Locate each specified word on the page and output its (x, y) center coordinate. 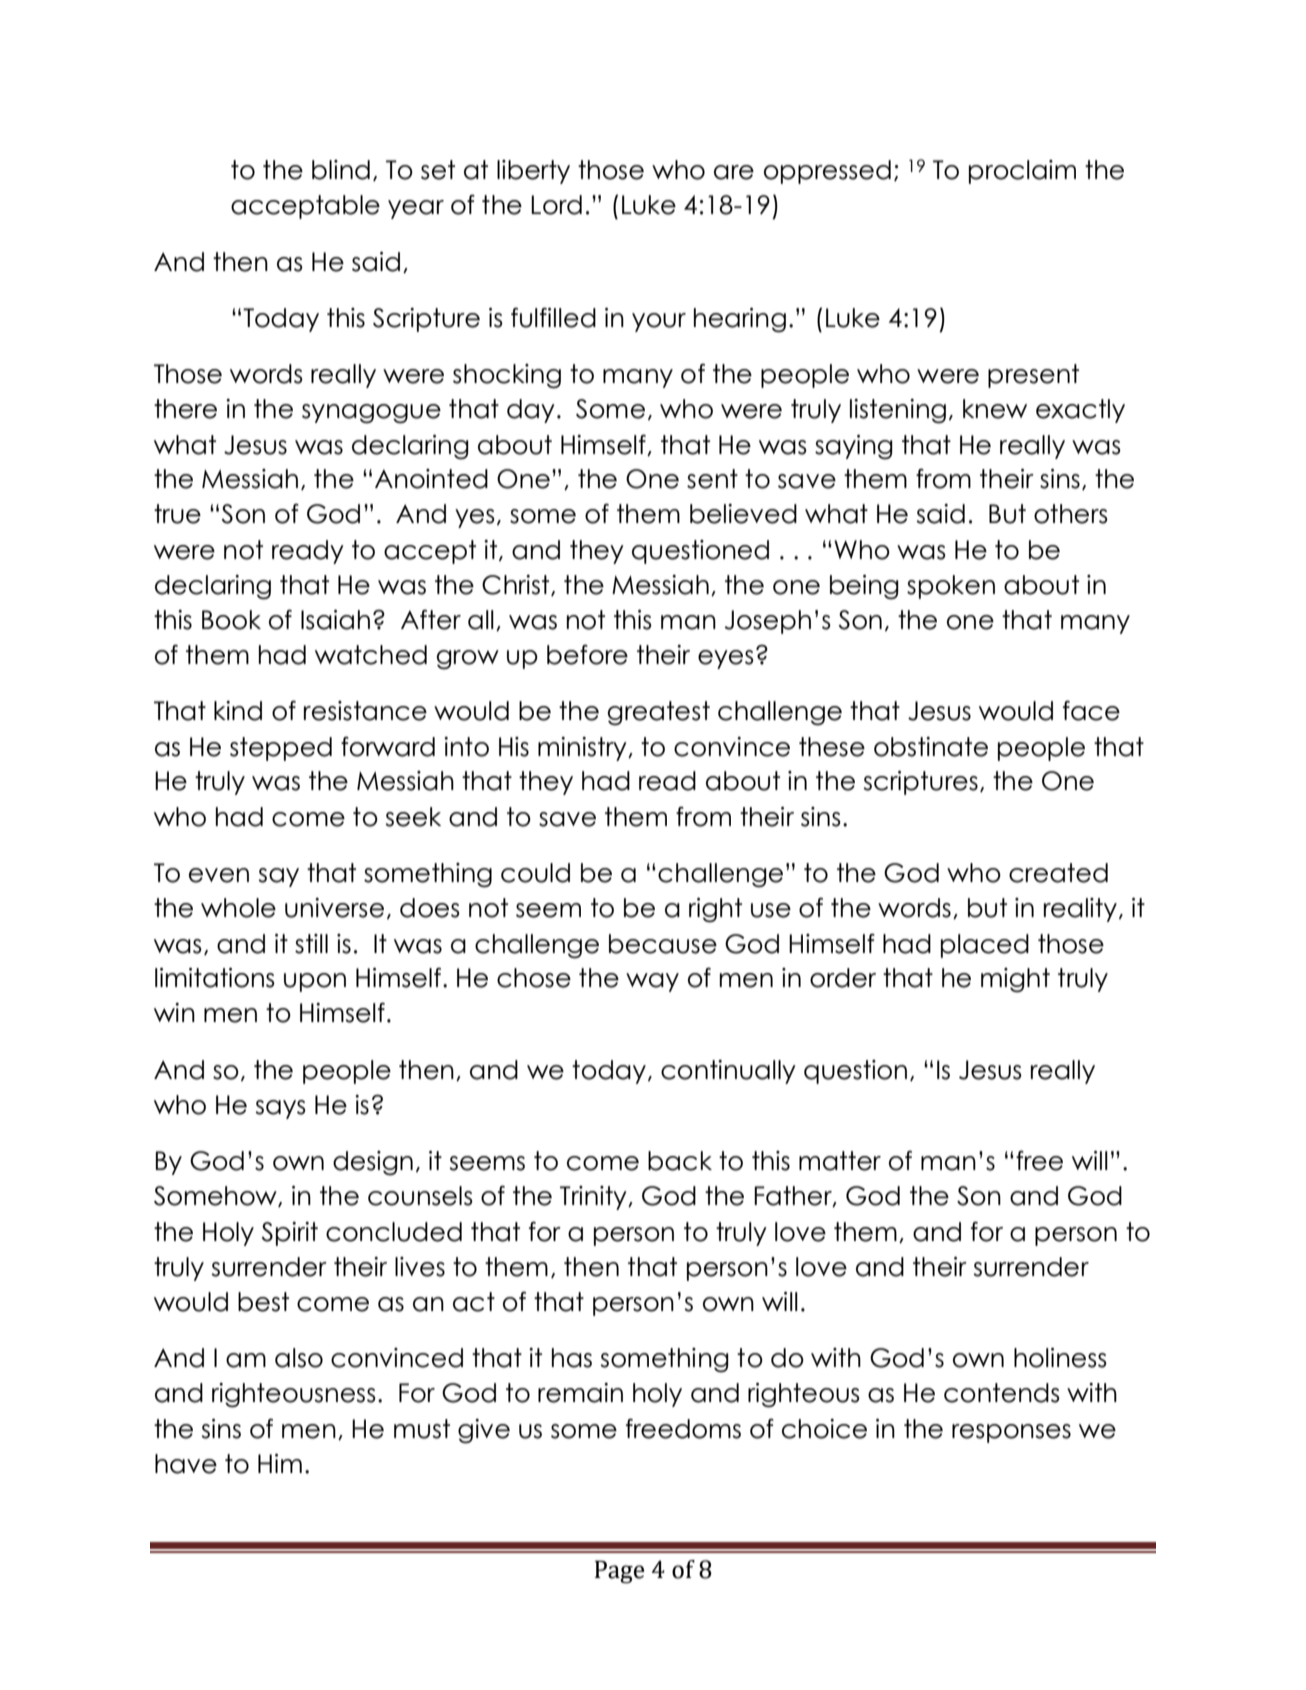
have (186, 1464)
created (1058, 873)
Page (620, 1572)
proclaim (1022, 172)
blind (341, 170)
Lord (556, 205)
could (535, 873)
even (219, 875)
